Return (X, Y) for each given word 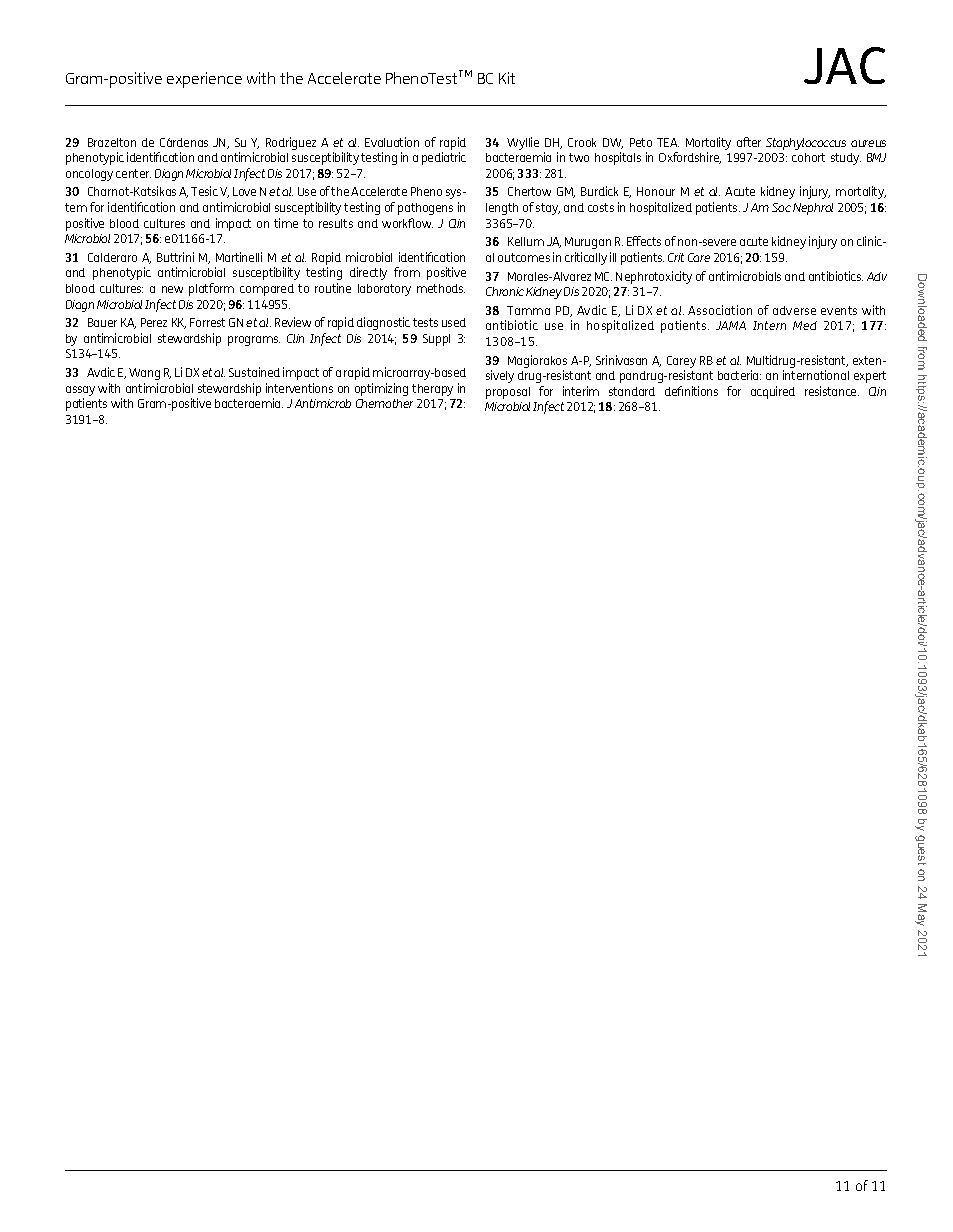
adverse (794, 310)
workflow (407, 223)
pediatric (444, 158)
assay (80, 392)
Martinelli (239, 257)
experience (204, 80)
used (454, 322)
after (749, 142)
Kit (507, 78)
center (133, 173)
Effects (644, 241)
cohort (808, 157)
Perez (154, 322)
